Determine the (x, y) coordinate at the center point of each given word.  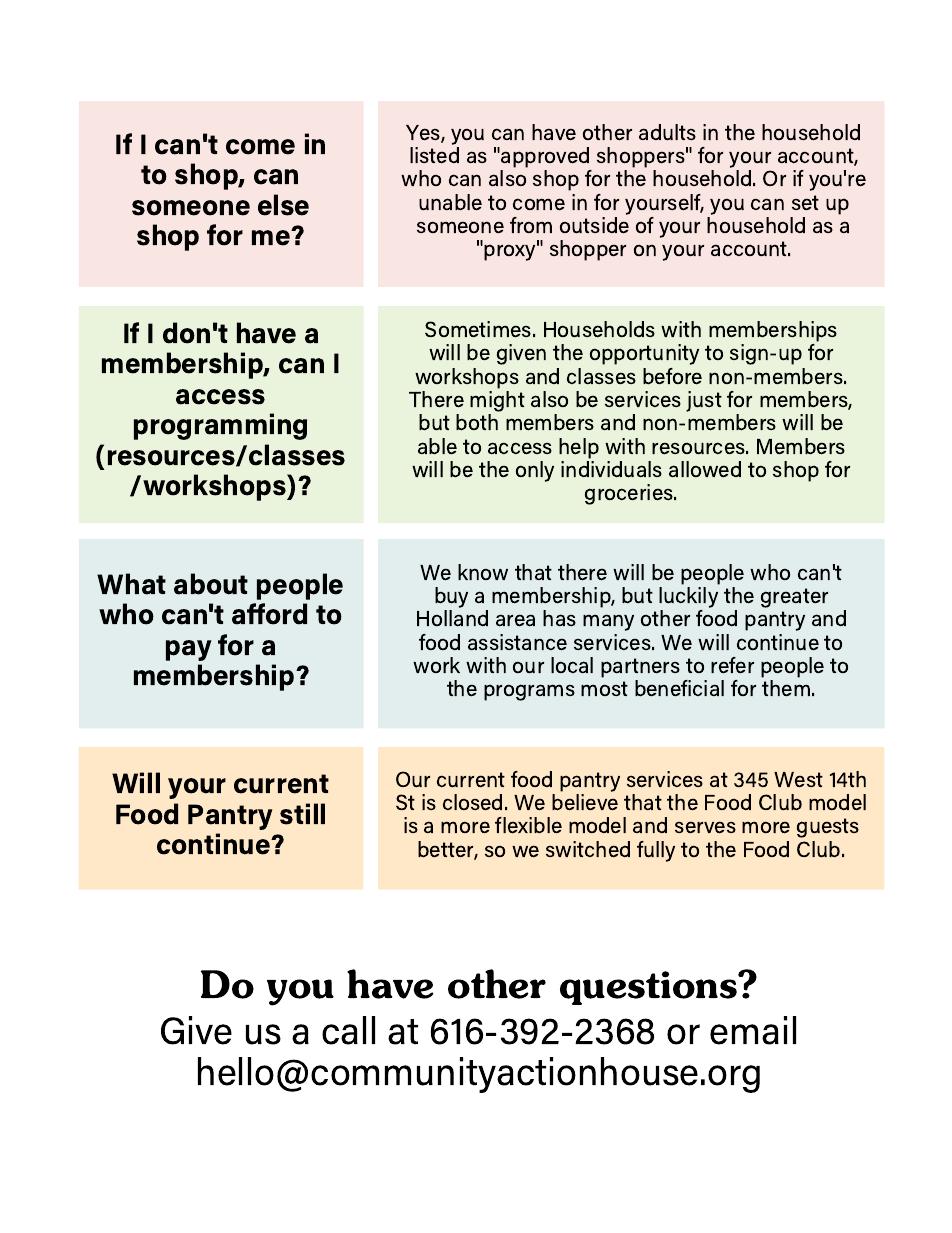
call (348, 1030)
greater (794, 598)
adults (667, 132)
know (483, 572)
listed (434, 155)
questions (649, 988)
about (211, 584)
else (283, 205)
